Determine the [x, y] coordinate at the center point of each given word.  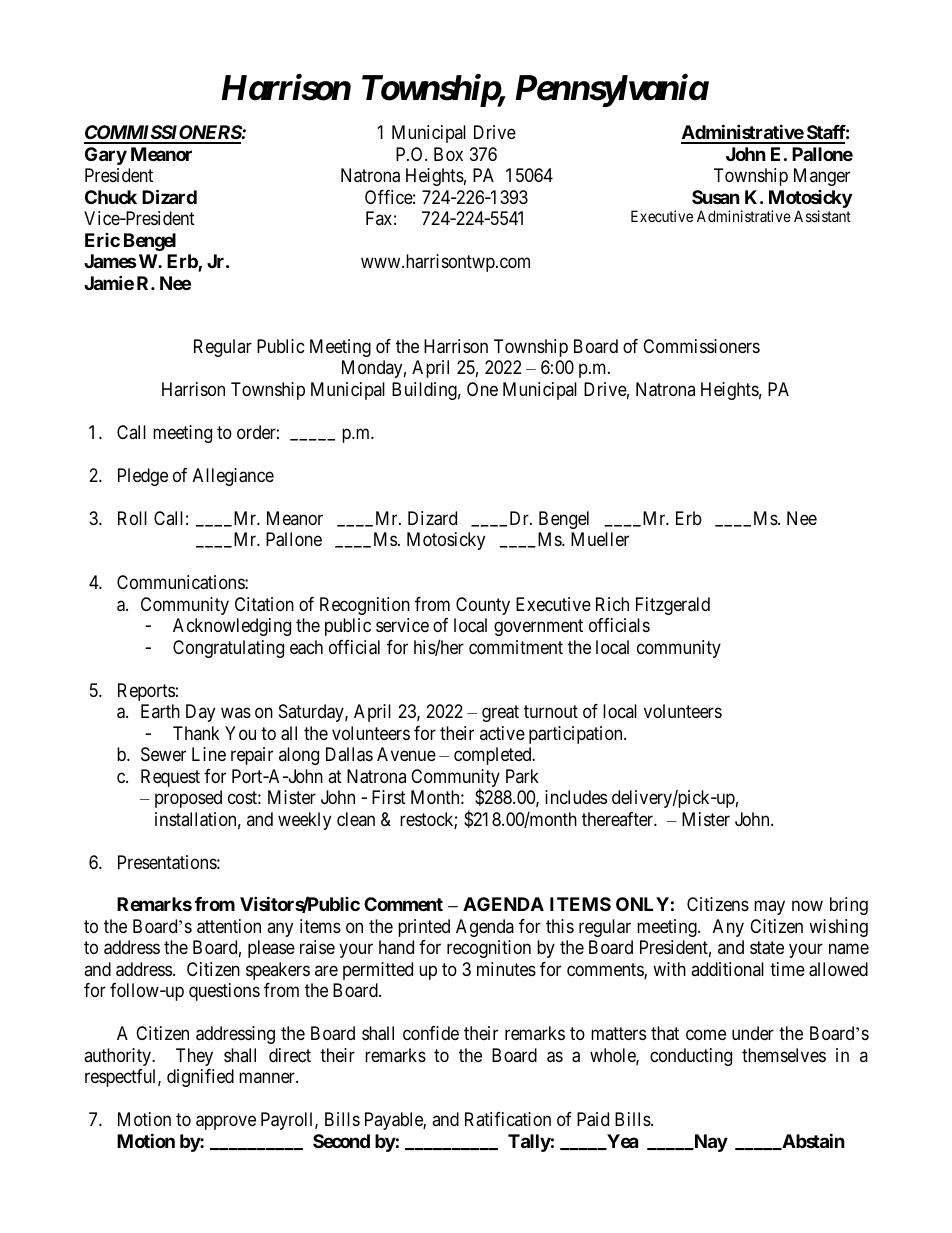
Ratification [508, 1119]
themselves [784, 1055]
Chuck [111, 197]
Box [448, 154]
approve [226, 1123]
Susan [716, 197]
